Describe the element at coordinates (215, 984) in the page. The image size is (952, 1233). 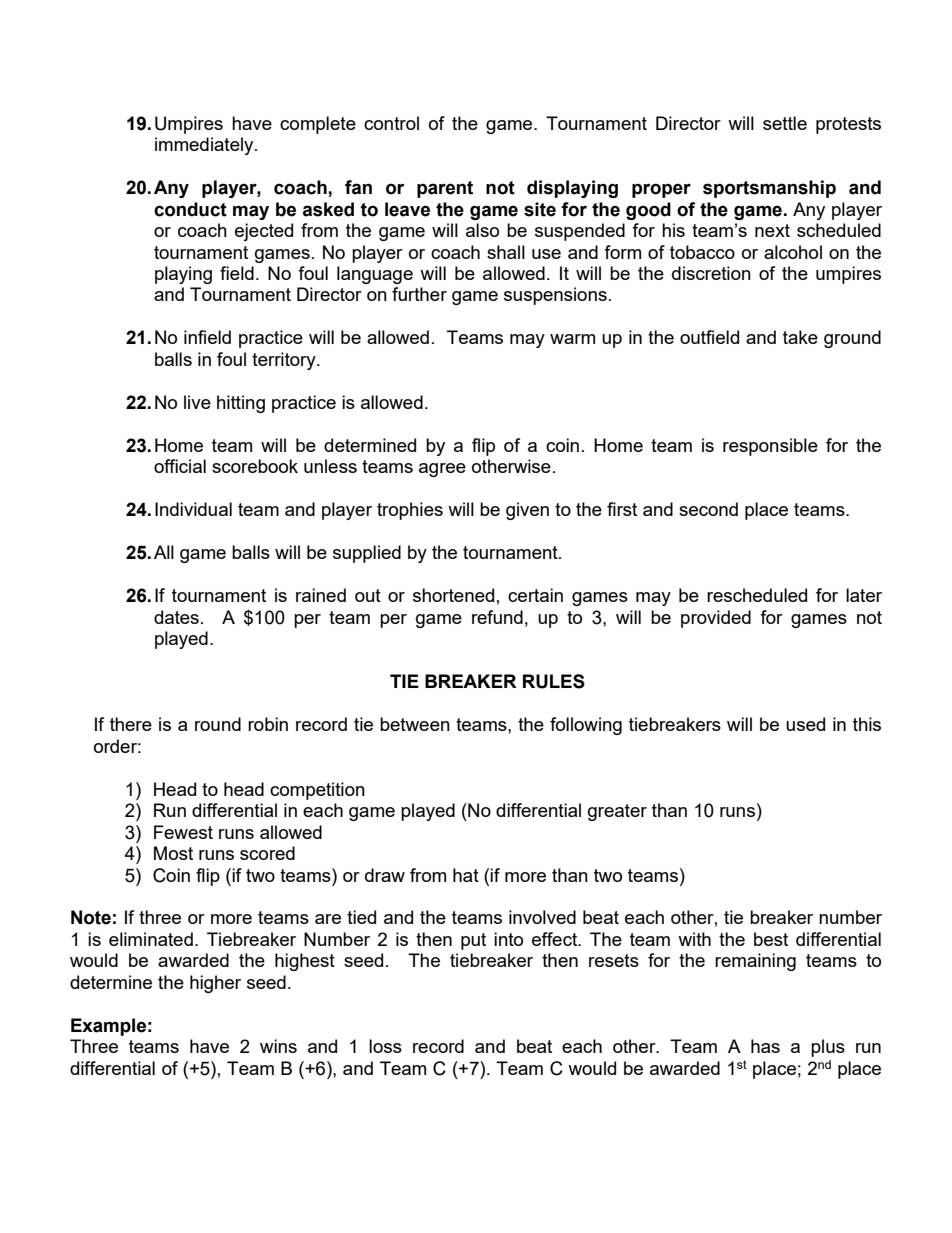
I see `higher` at that location.
